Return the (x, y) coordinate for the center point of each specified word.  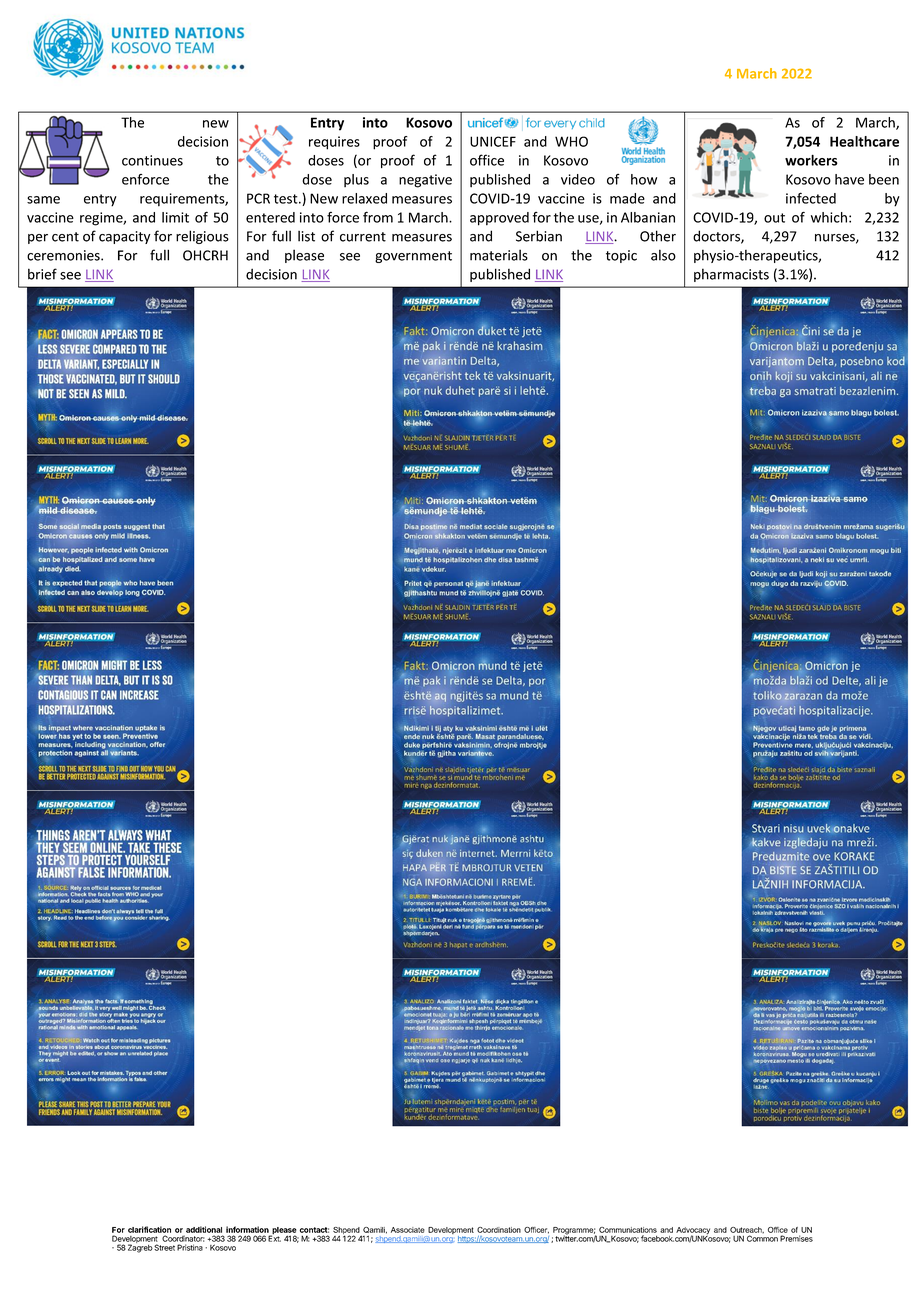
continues (152, 160)
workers (811, 160)
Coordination (499, 1230)
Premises (796, 1238)
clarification (149, 1229)
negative (425, 181)
